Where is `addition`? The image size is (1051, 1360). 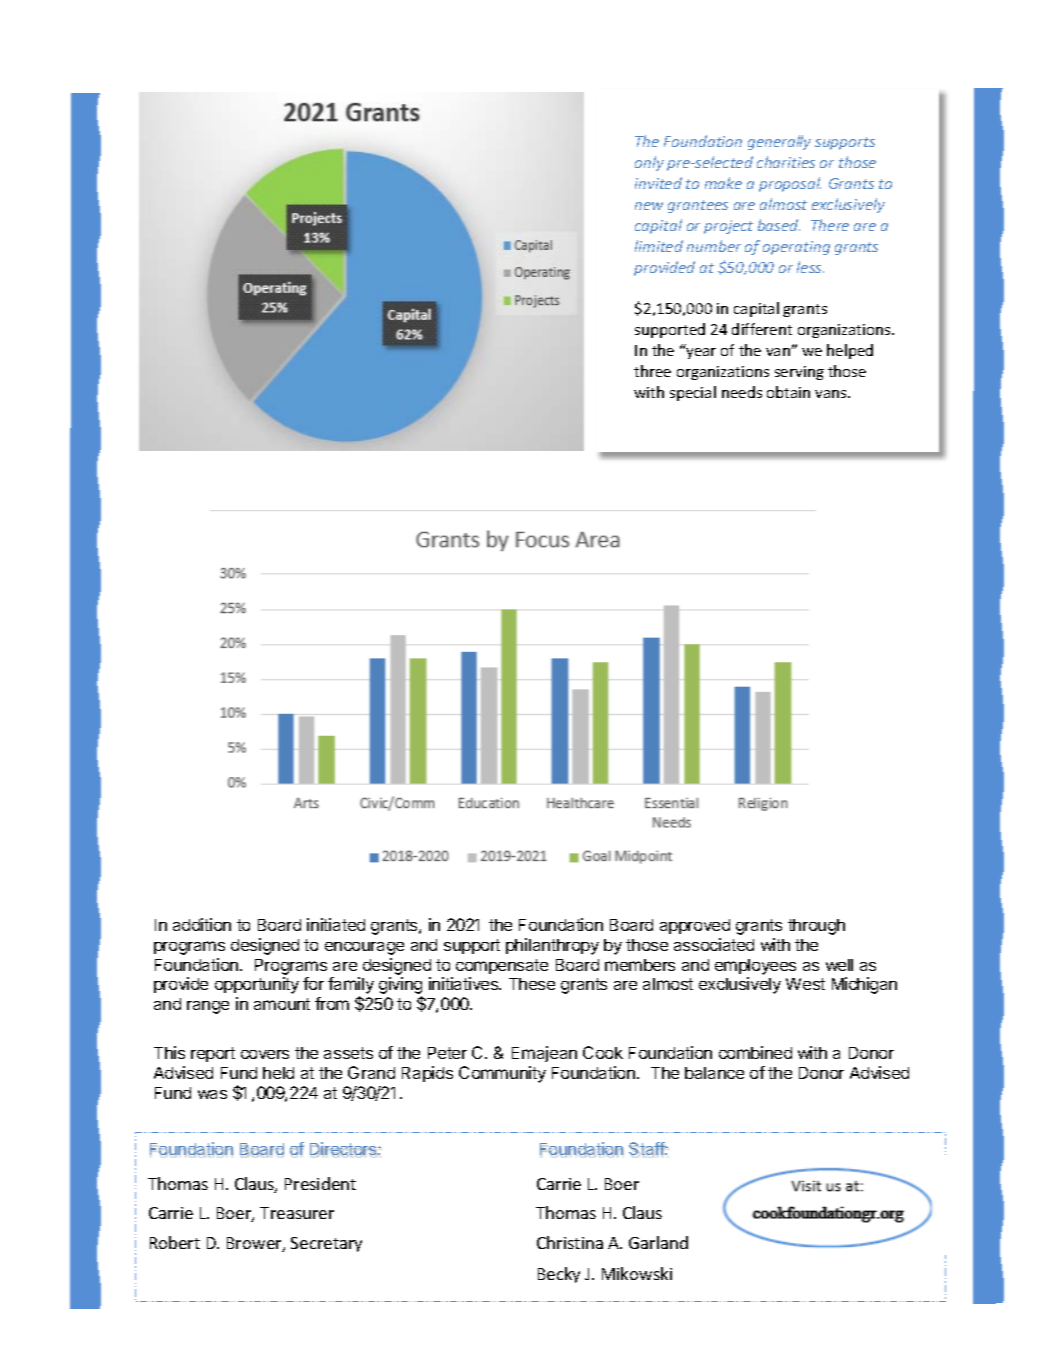 addition is located at coordinates (202, 924).
